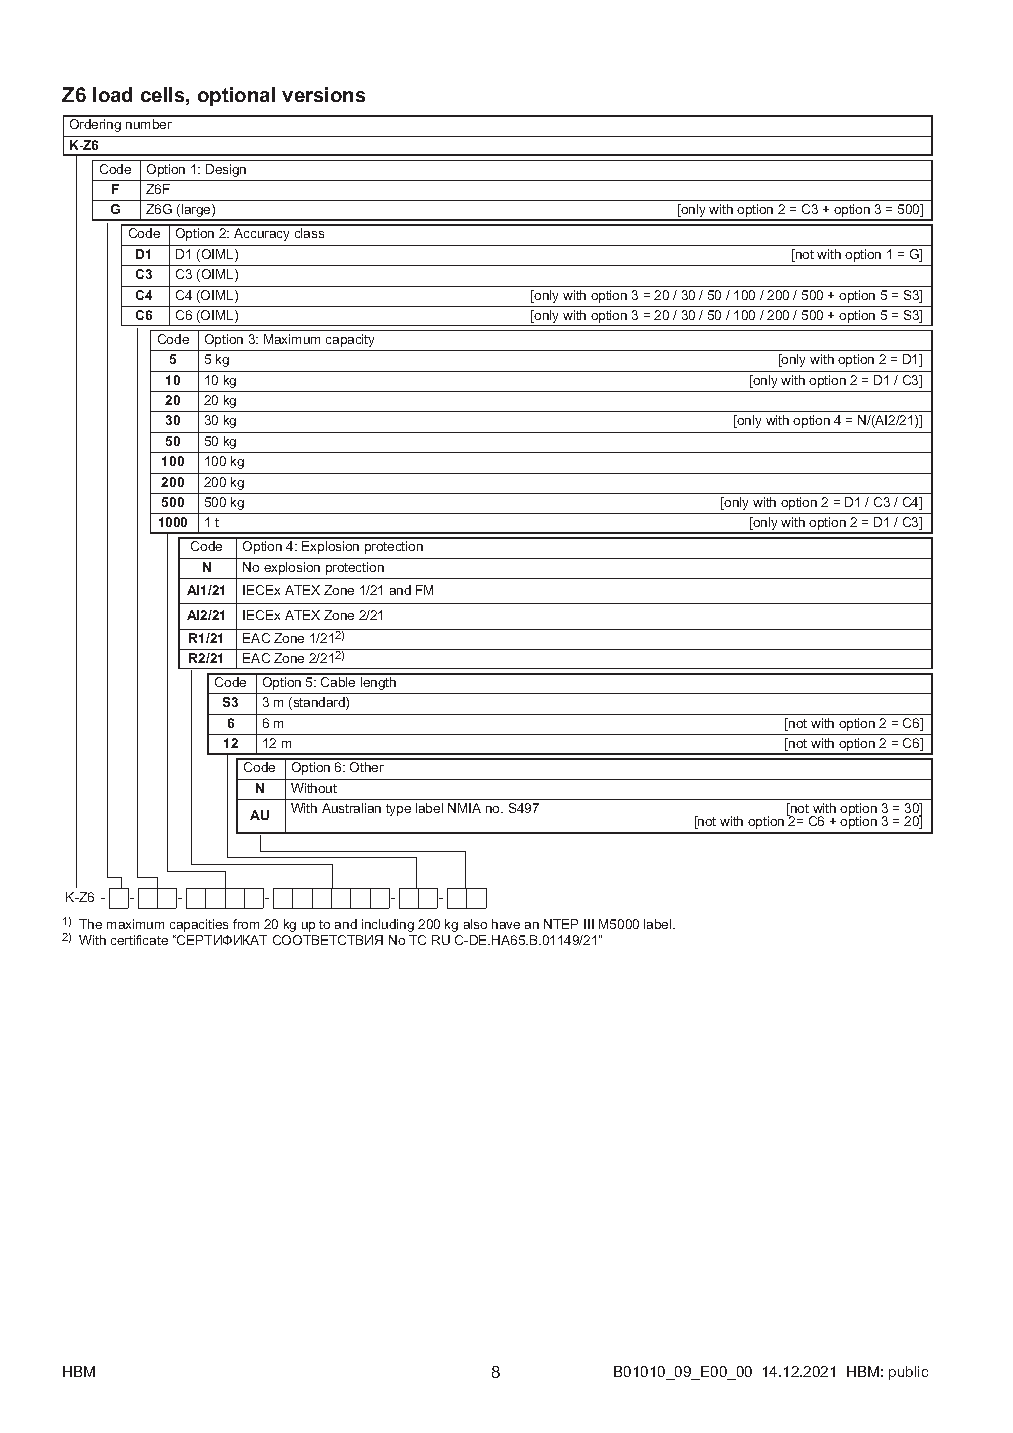 The height and width of the image is (1433, 1013). I want to click on also, so click(475, 924).
